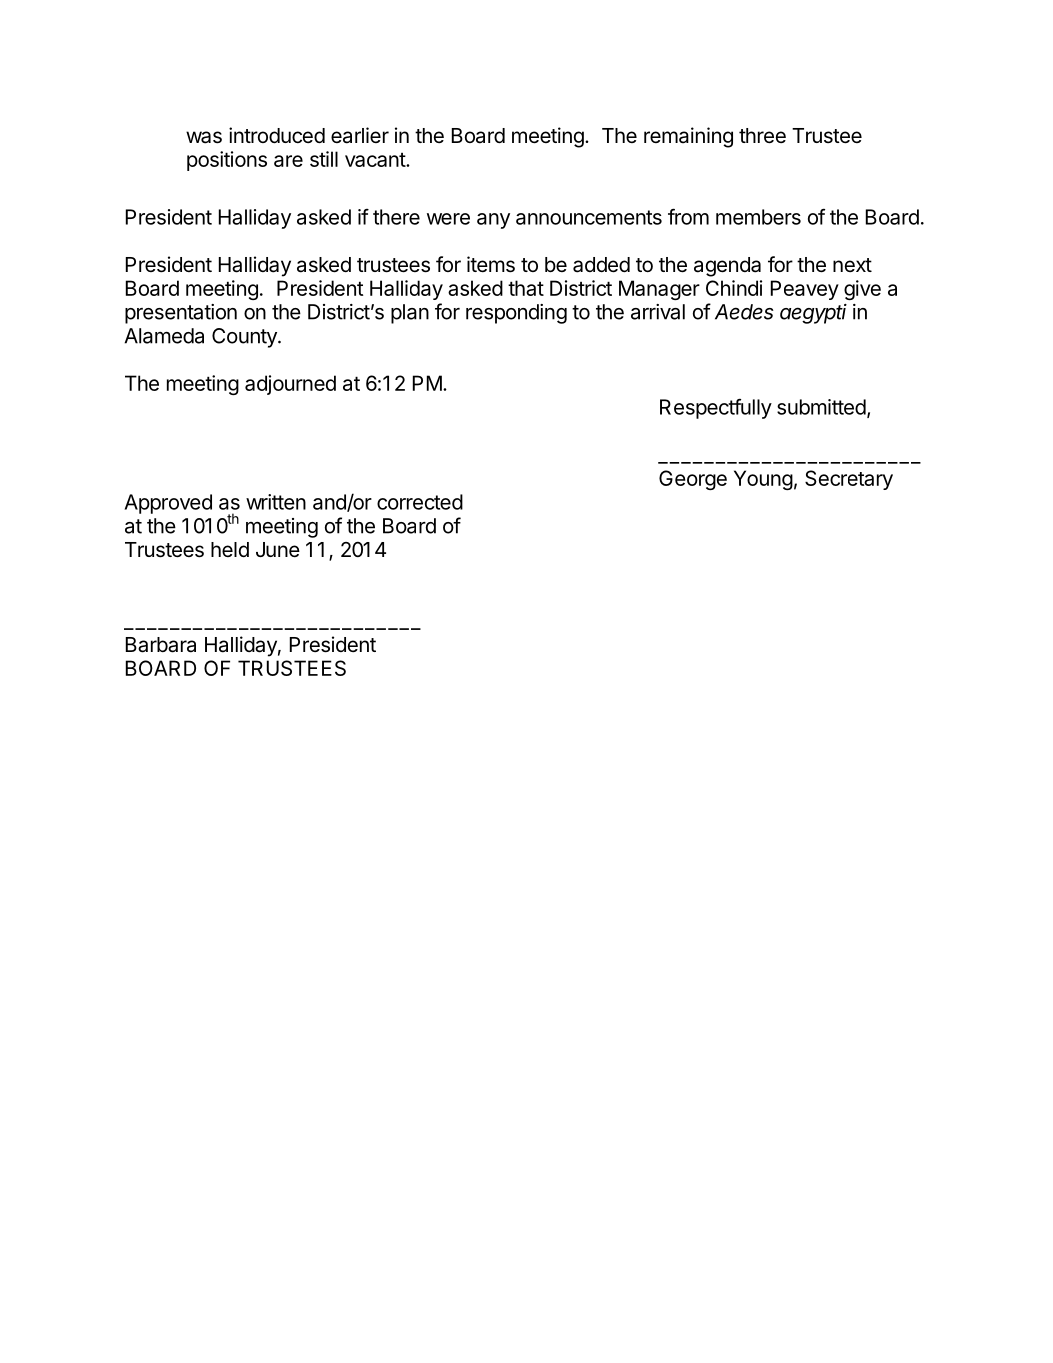  What do you see at coordinates (227, 161) in the image?
I see `positions` at bounding box center [227, 161].
